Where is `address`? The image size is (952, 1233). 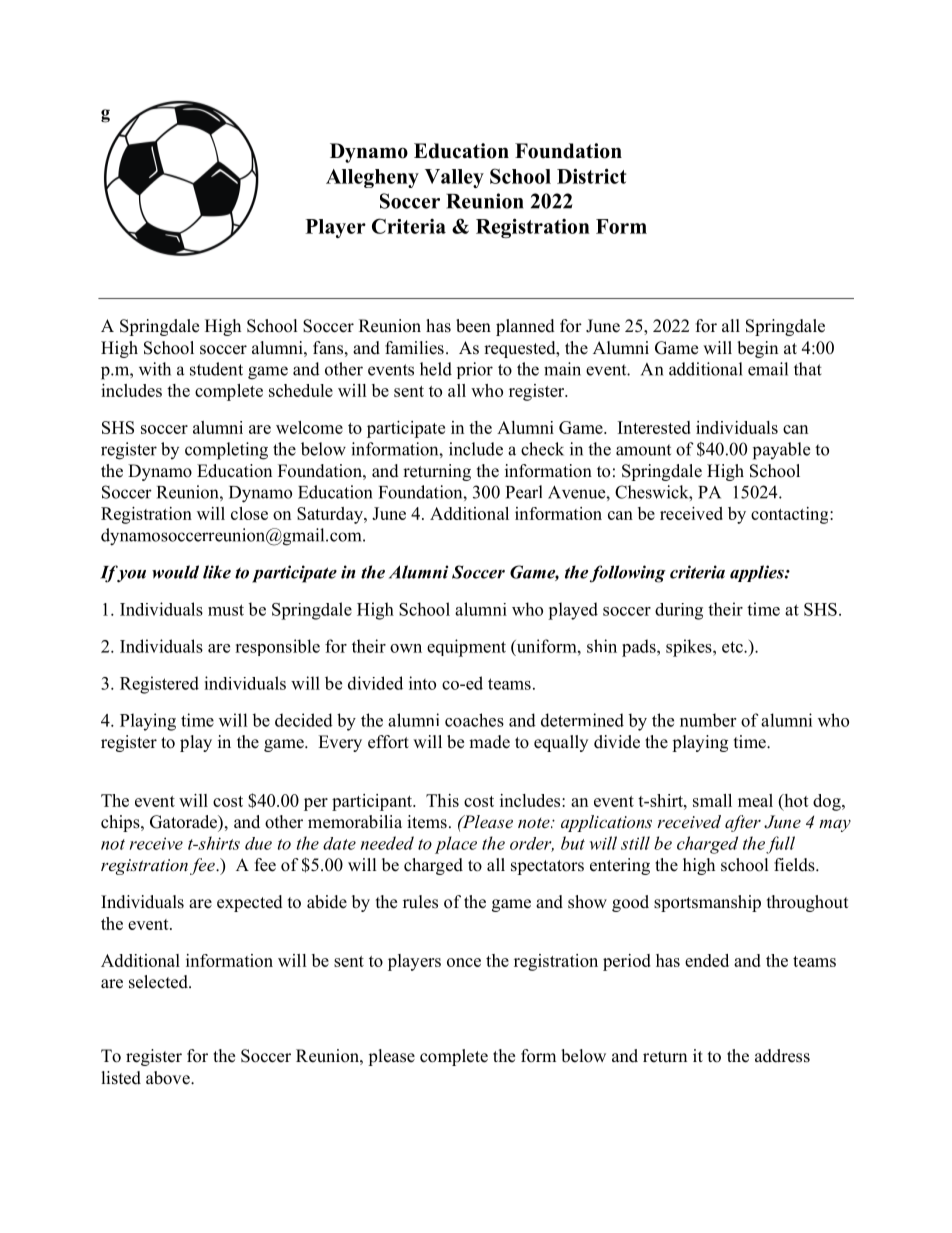
address is located at coordinates (782, 1056).
